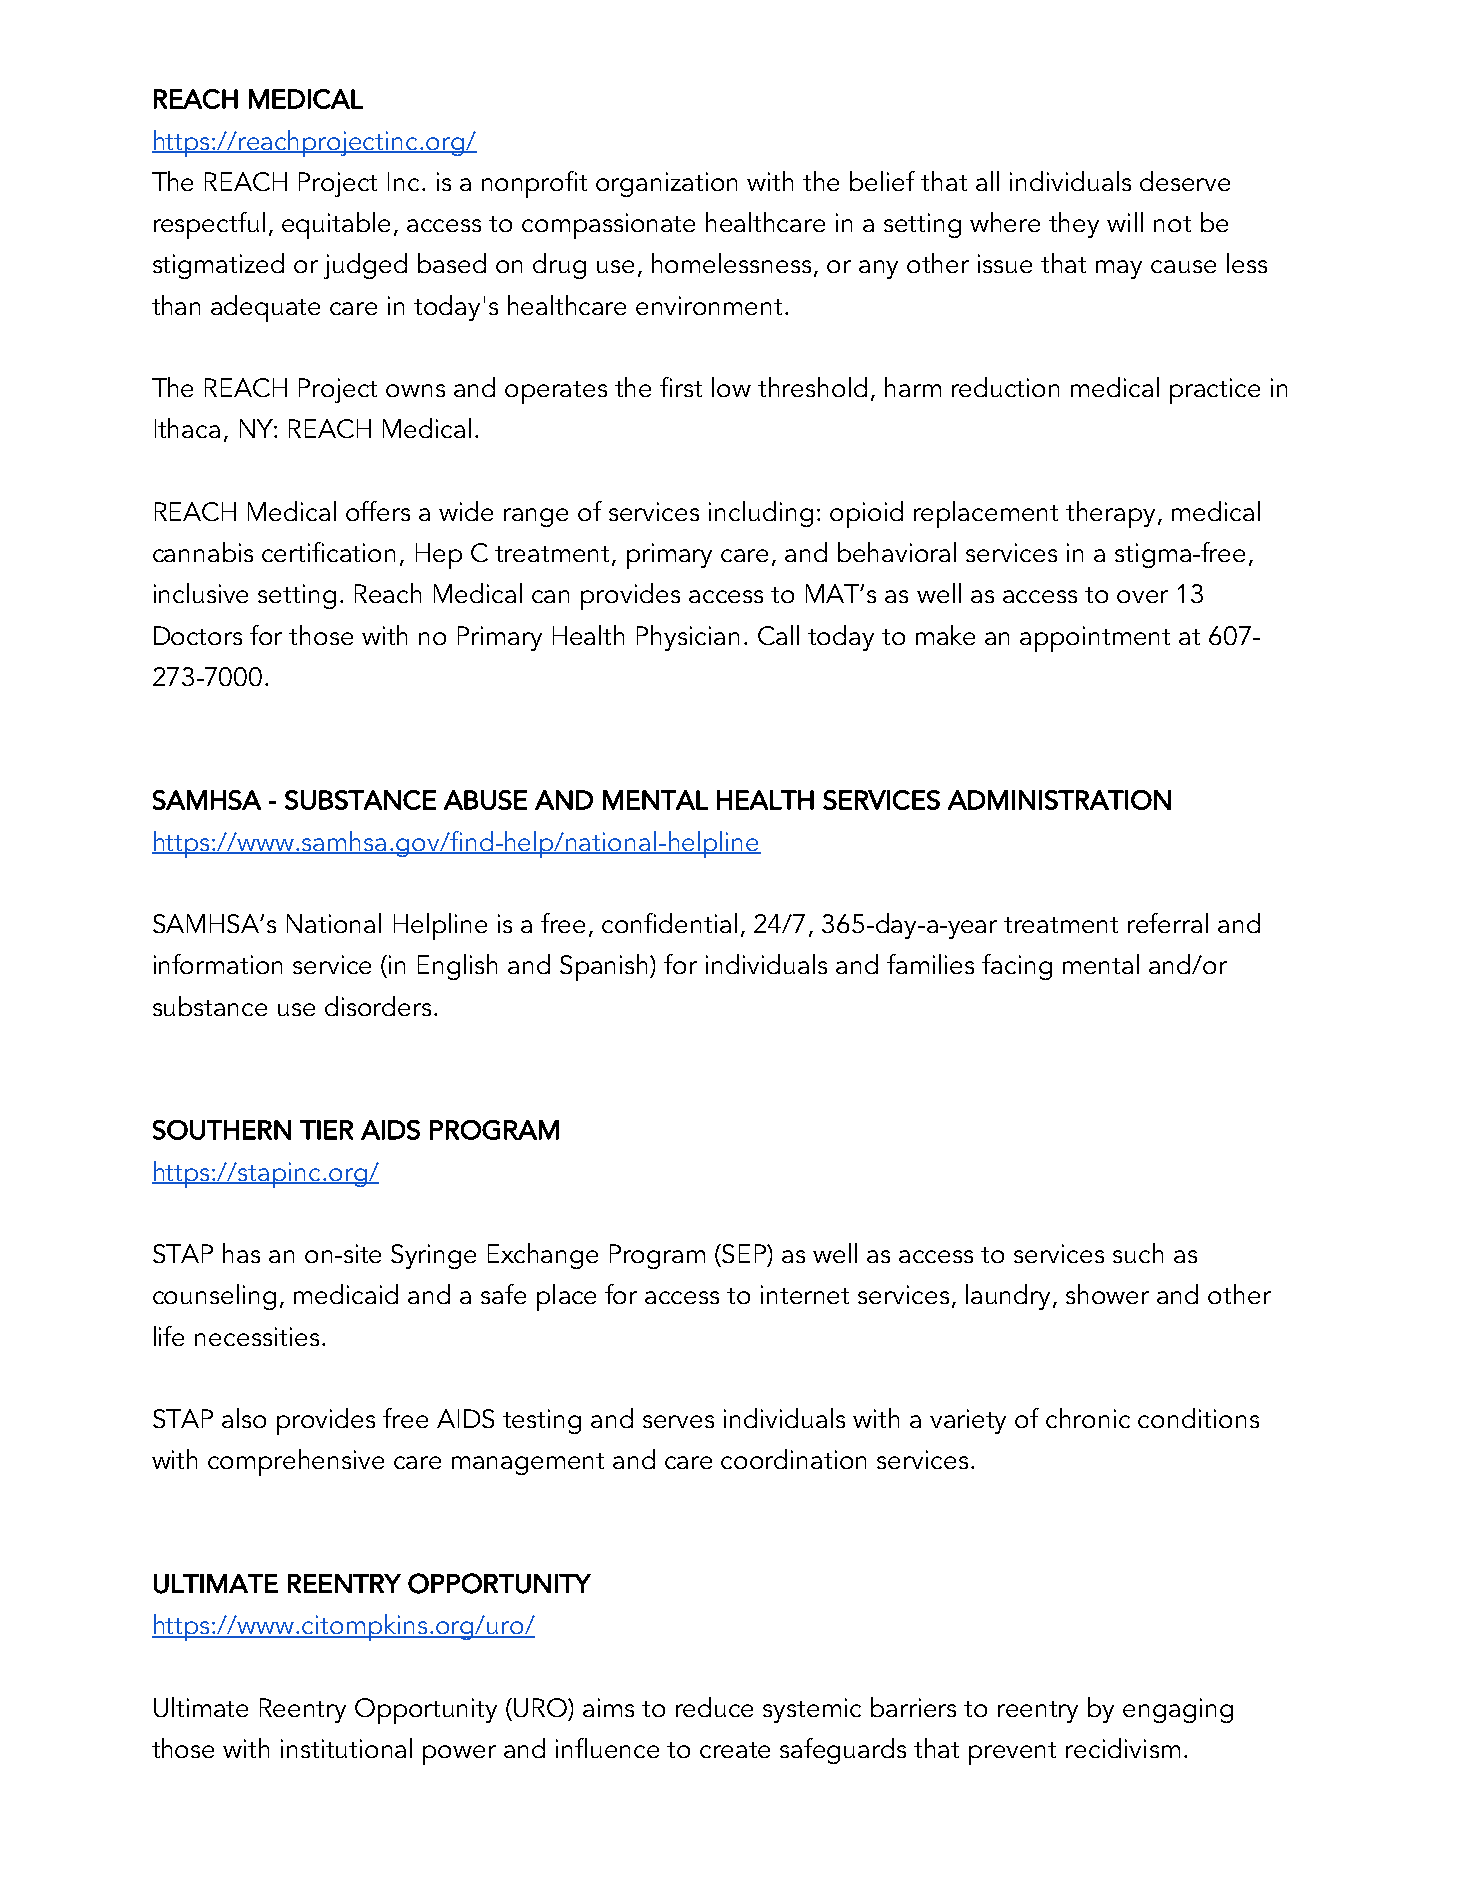 Image resolution: width=1461 pixels, height=1890 pixels. Describe the element at coordinates (198, 635) in the screenshot. I see `Doctors` at that location.
